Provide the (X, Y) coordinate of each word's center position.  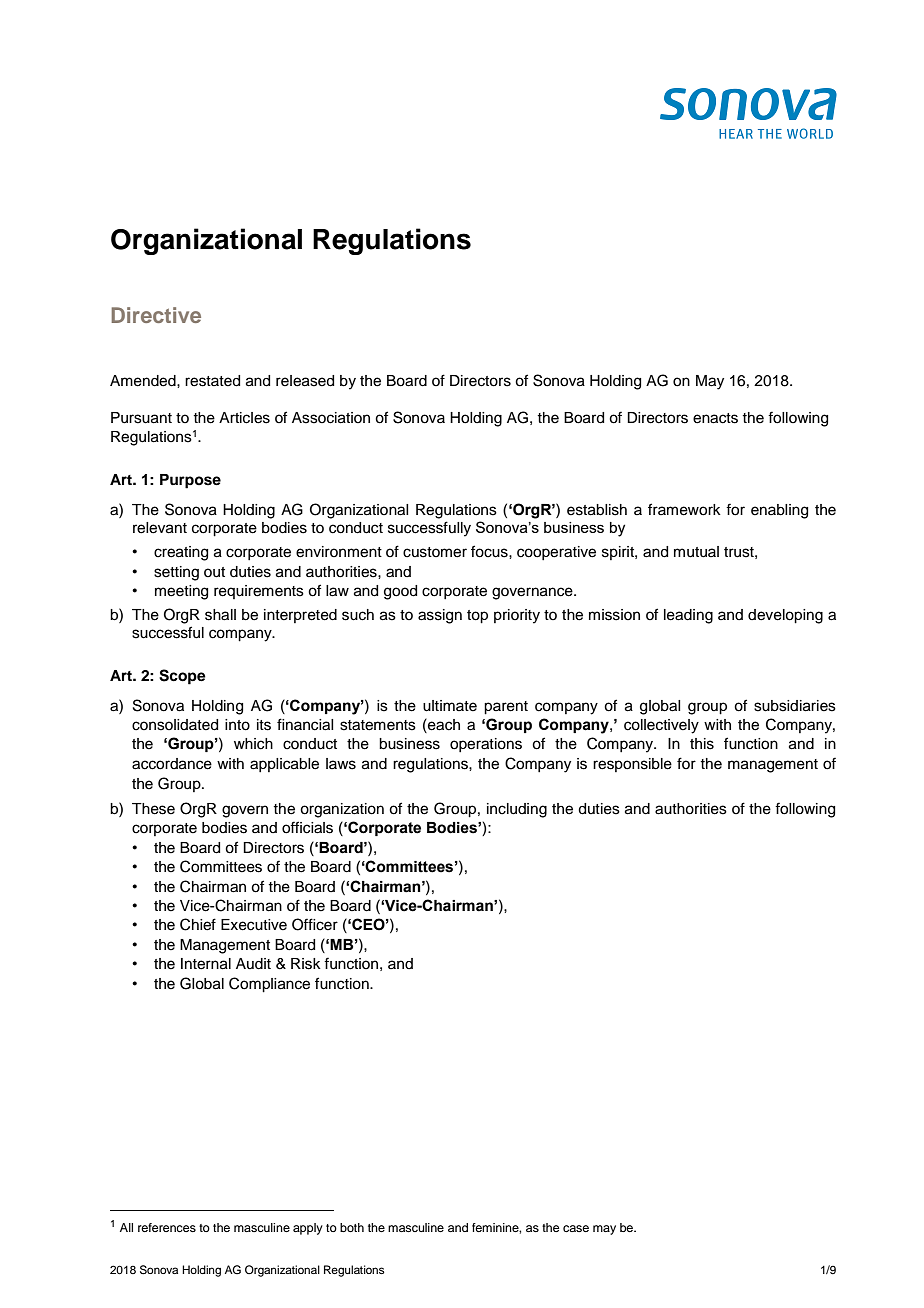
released (305, 381)
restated (212, 381)
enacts (715, 418)
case (576, 1228)
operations (486, 745)
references (167, 1227)
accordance (172, 764)
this (702, 744)
